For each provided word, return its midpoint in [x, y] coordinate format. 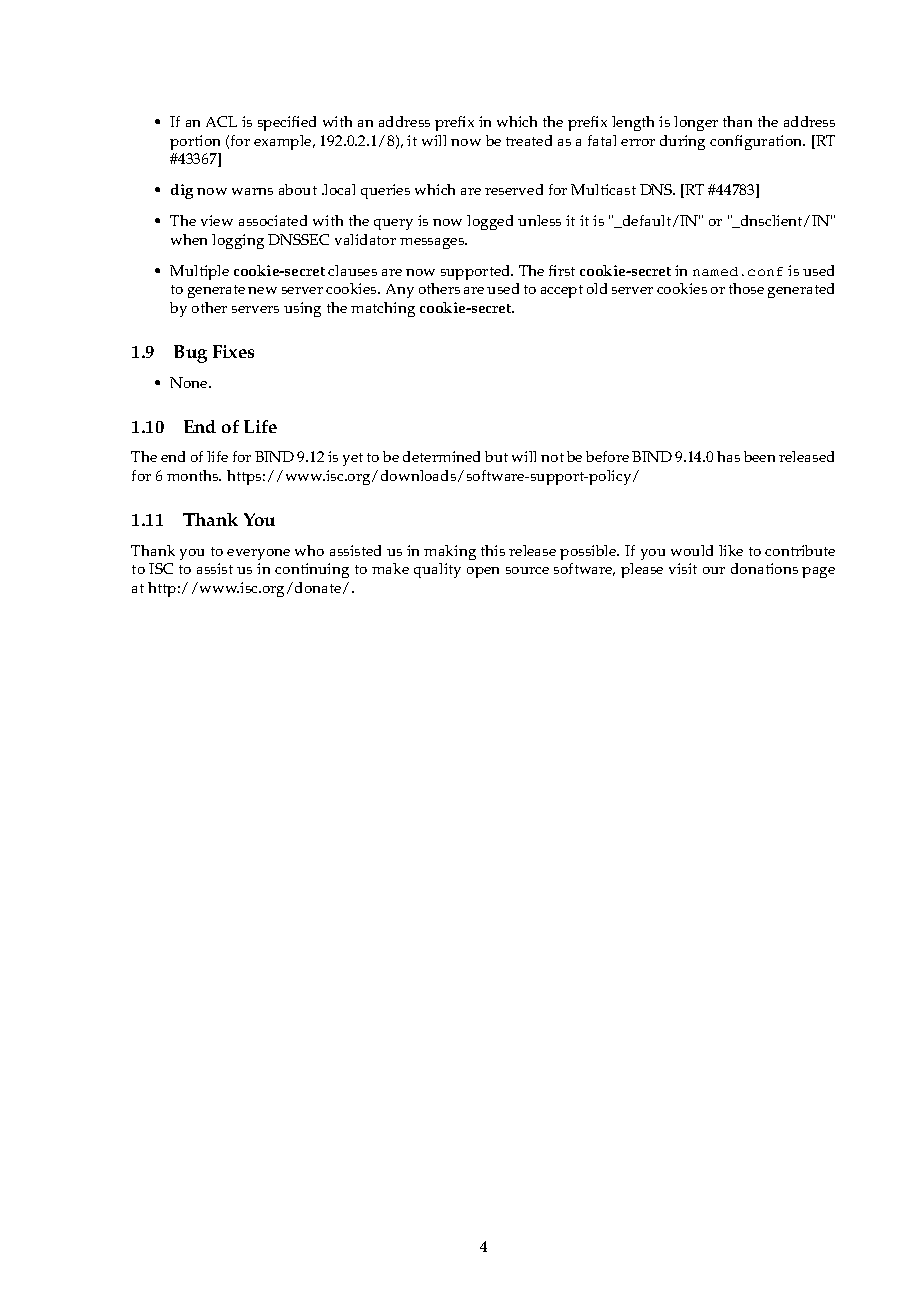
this [493, 550]
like [731, 550]
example [284, 142]
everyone [258, 554]
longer [696, 123]
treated [529, 140]
